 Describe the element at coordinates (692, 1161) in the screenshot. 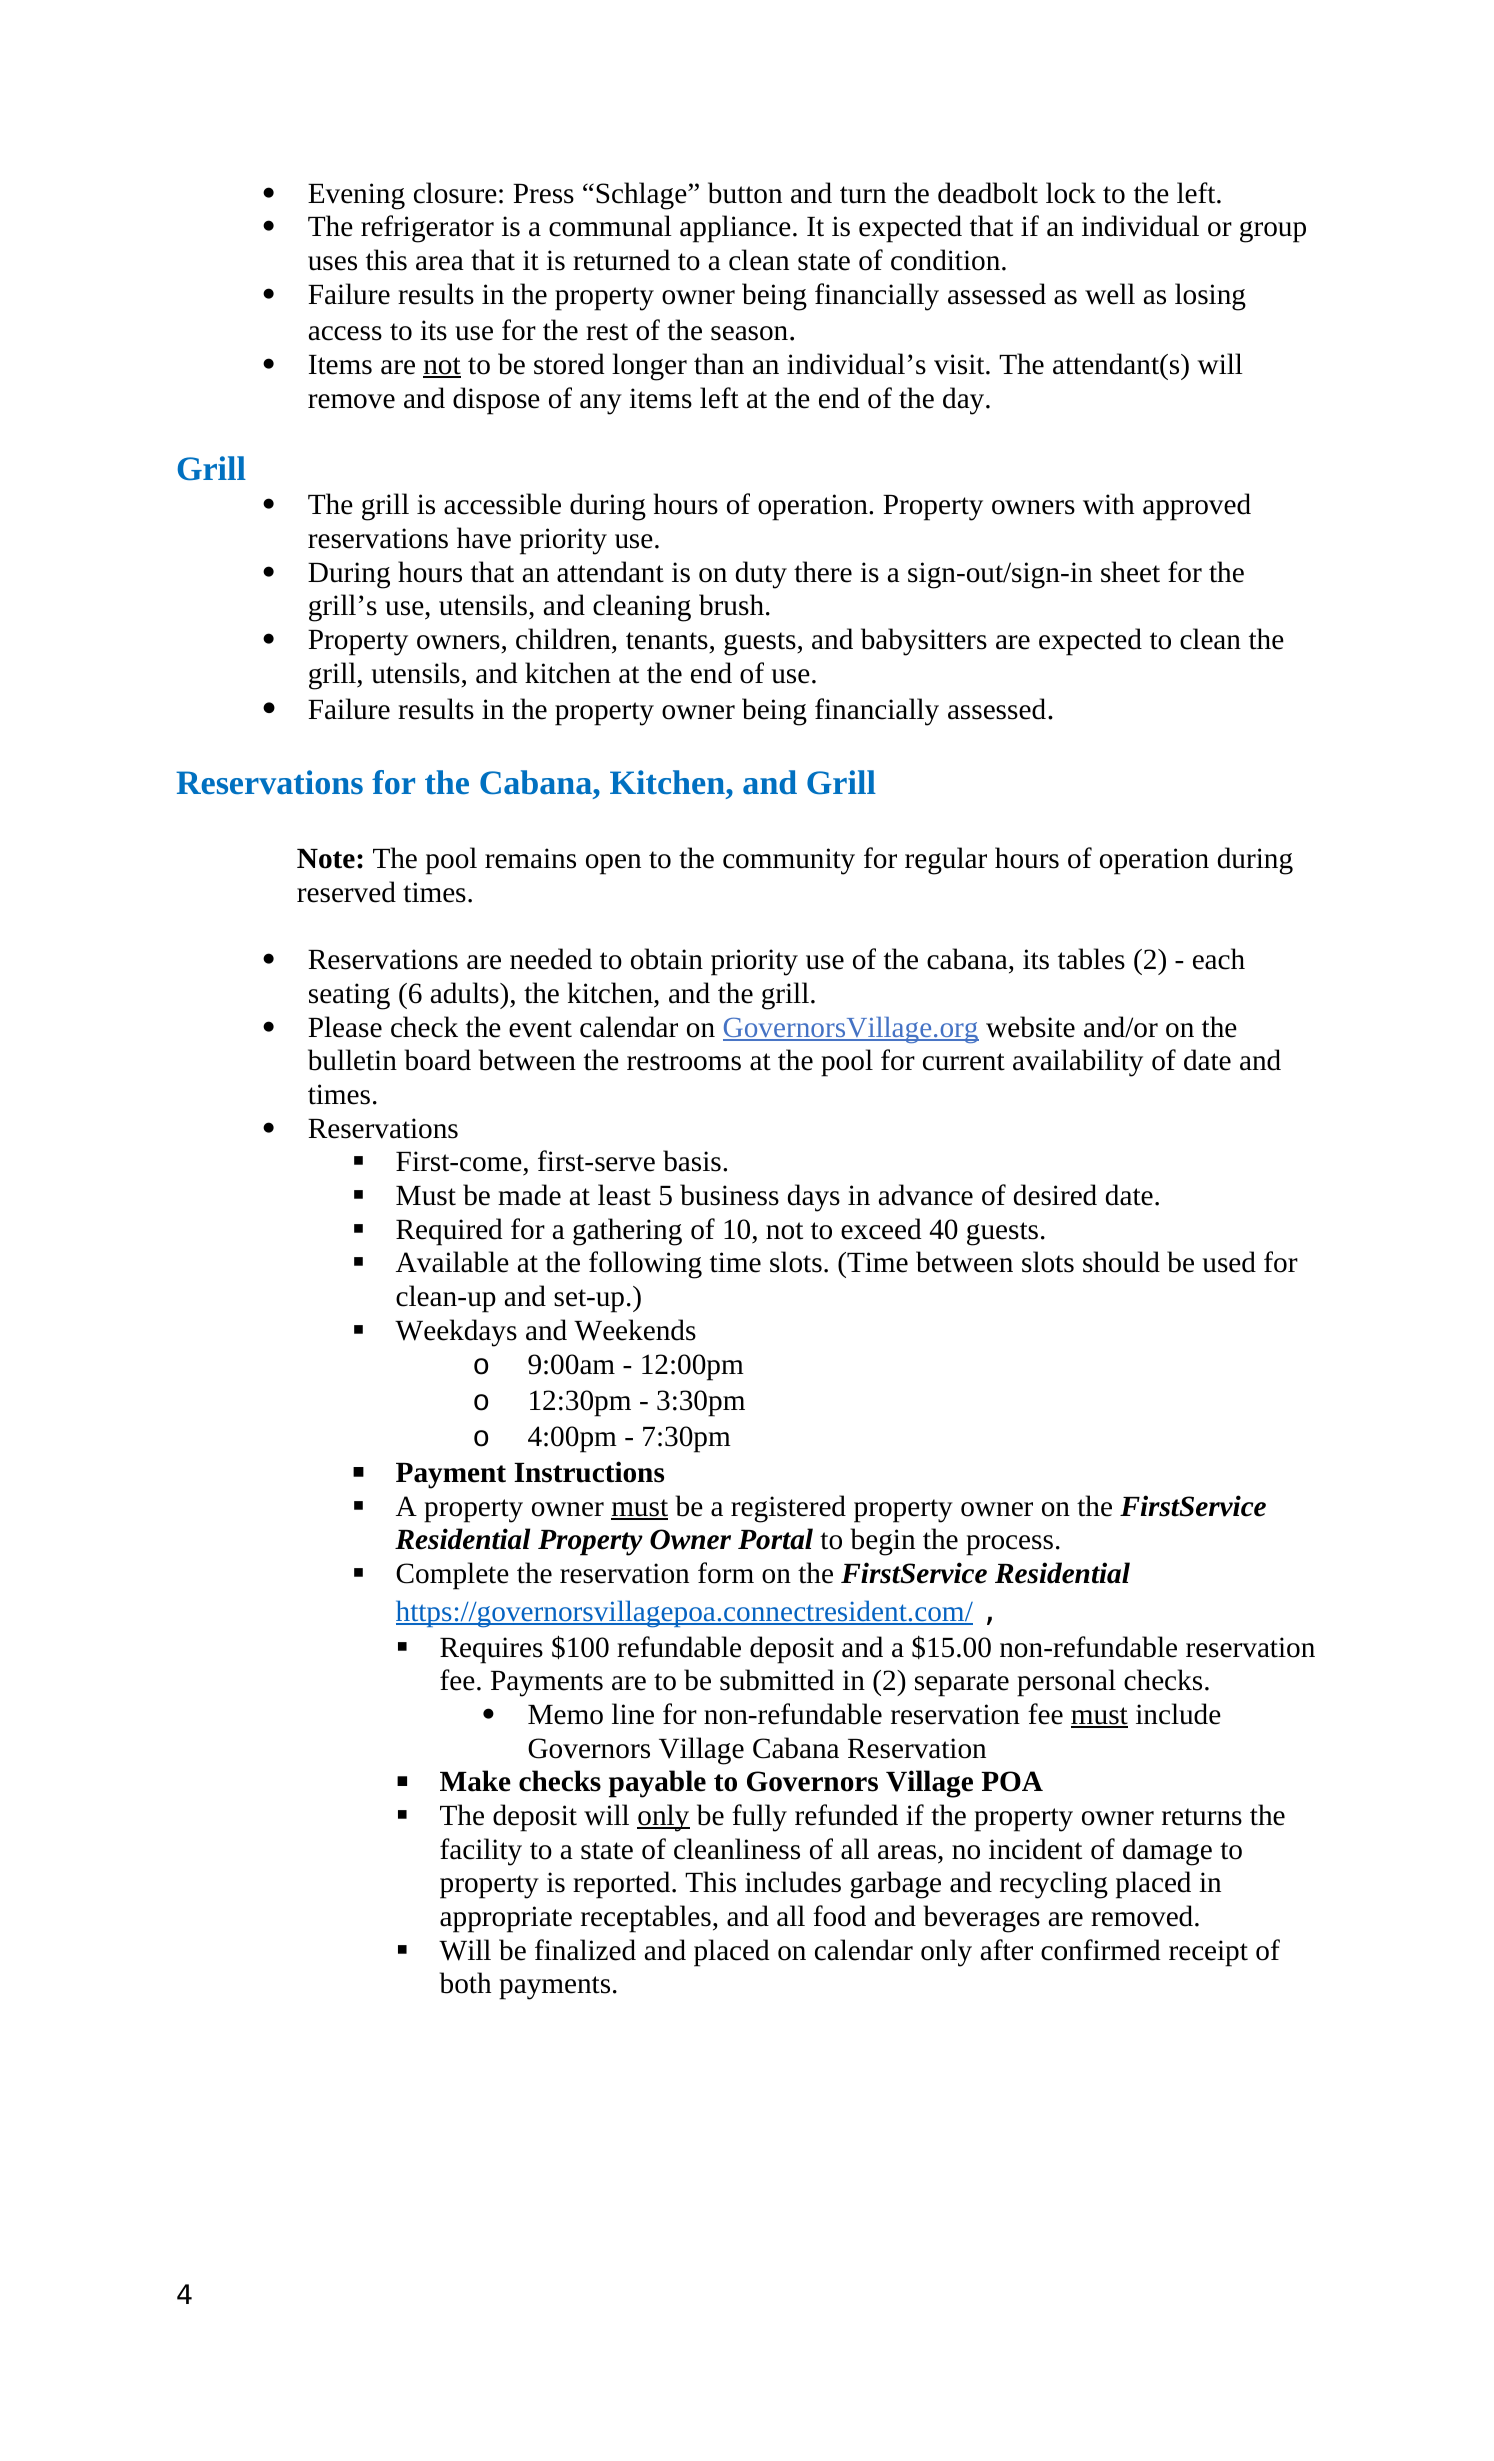

I see `basis` at that location.
